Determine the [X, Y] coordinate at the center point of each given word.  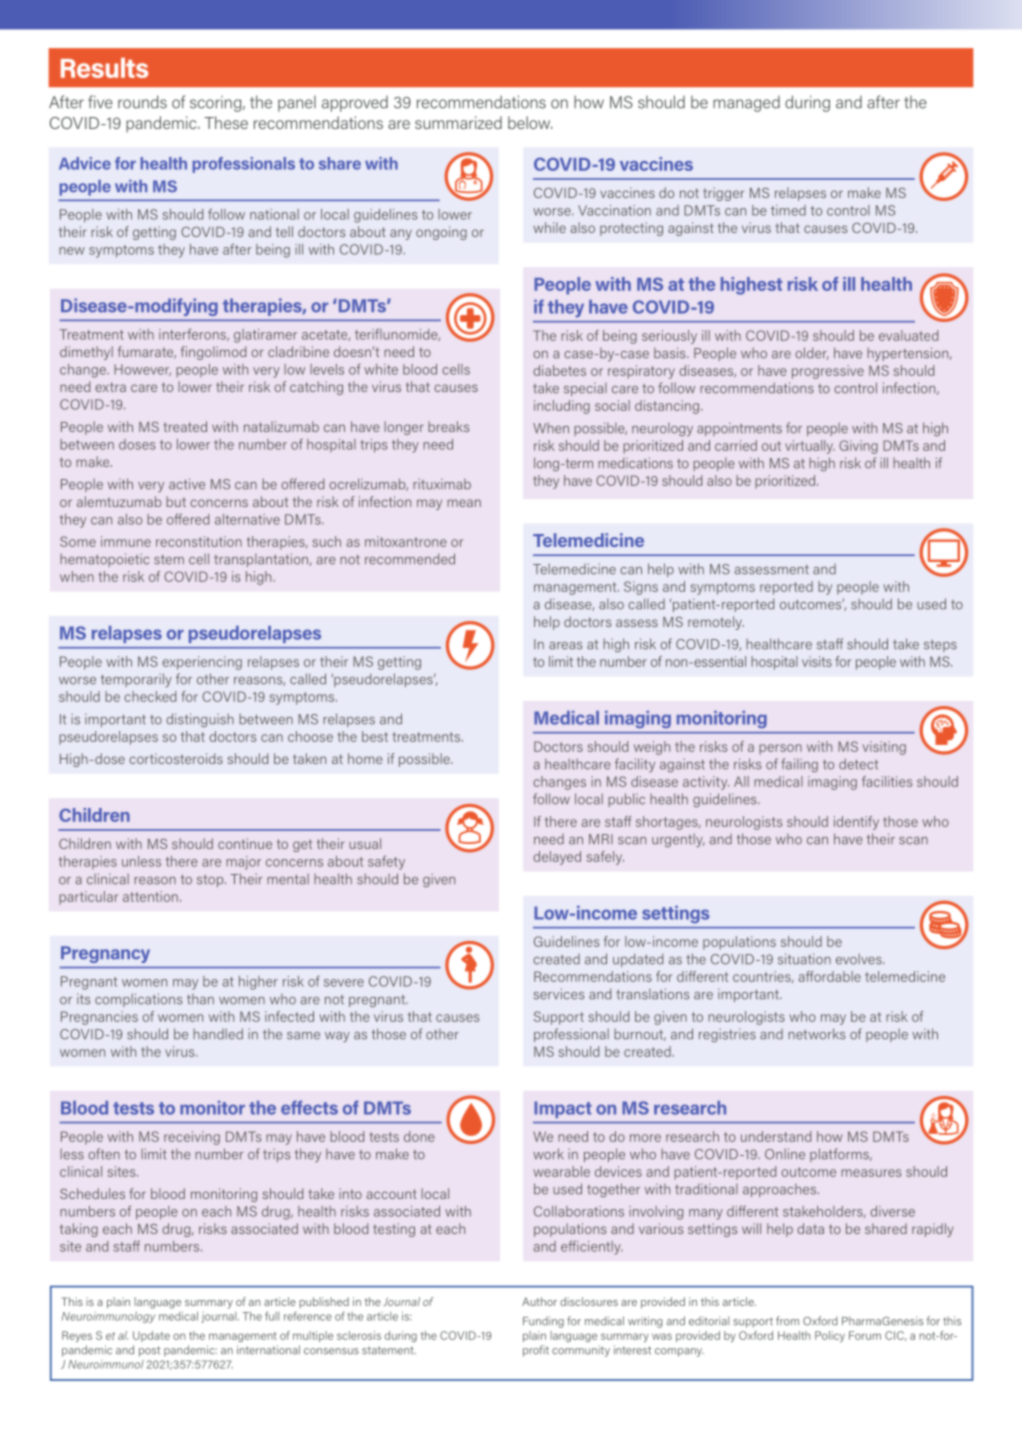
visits [817, 661]
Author [539, 1301]
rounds [142, 102]
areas [565, 646]
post [149, 1351]
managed [746, 104]
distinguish [200, 720]
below [530, 122]
